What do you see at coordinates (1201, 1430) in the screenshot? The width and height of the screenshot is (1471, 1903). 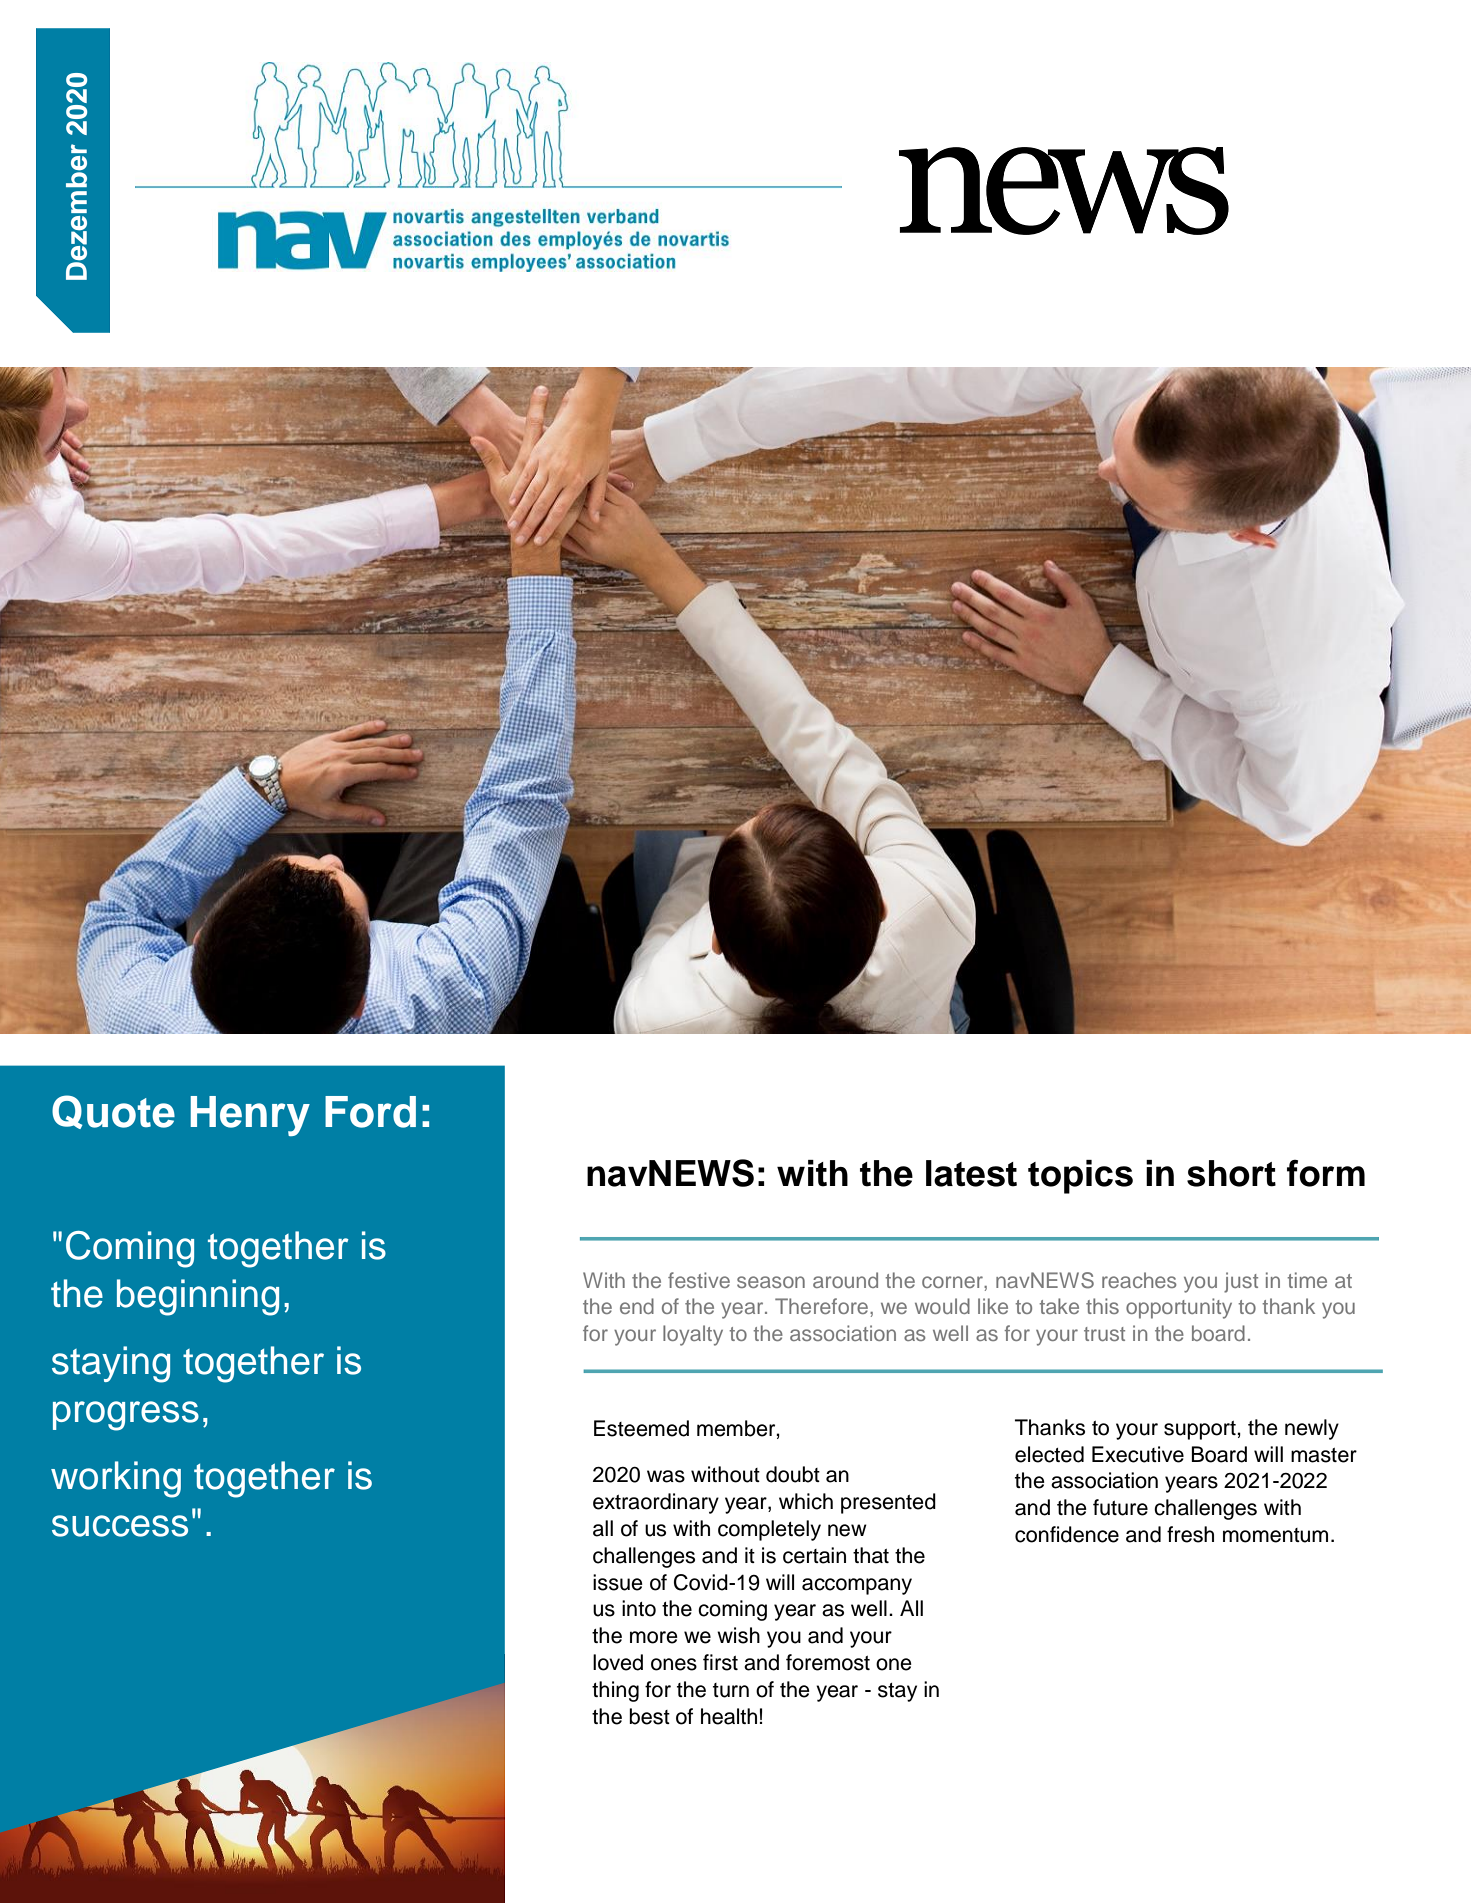 I see `support` at bounding box center [1201, 1430].
